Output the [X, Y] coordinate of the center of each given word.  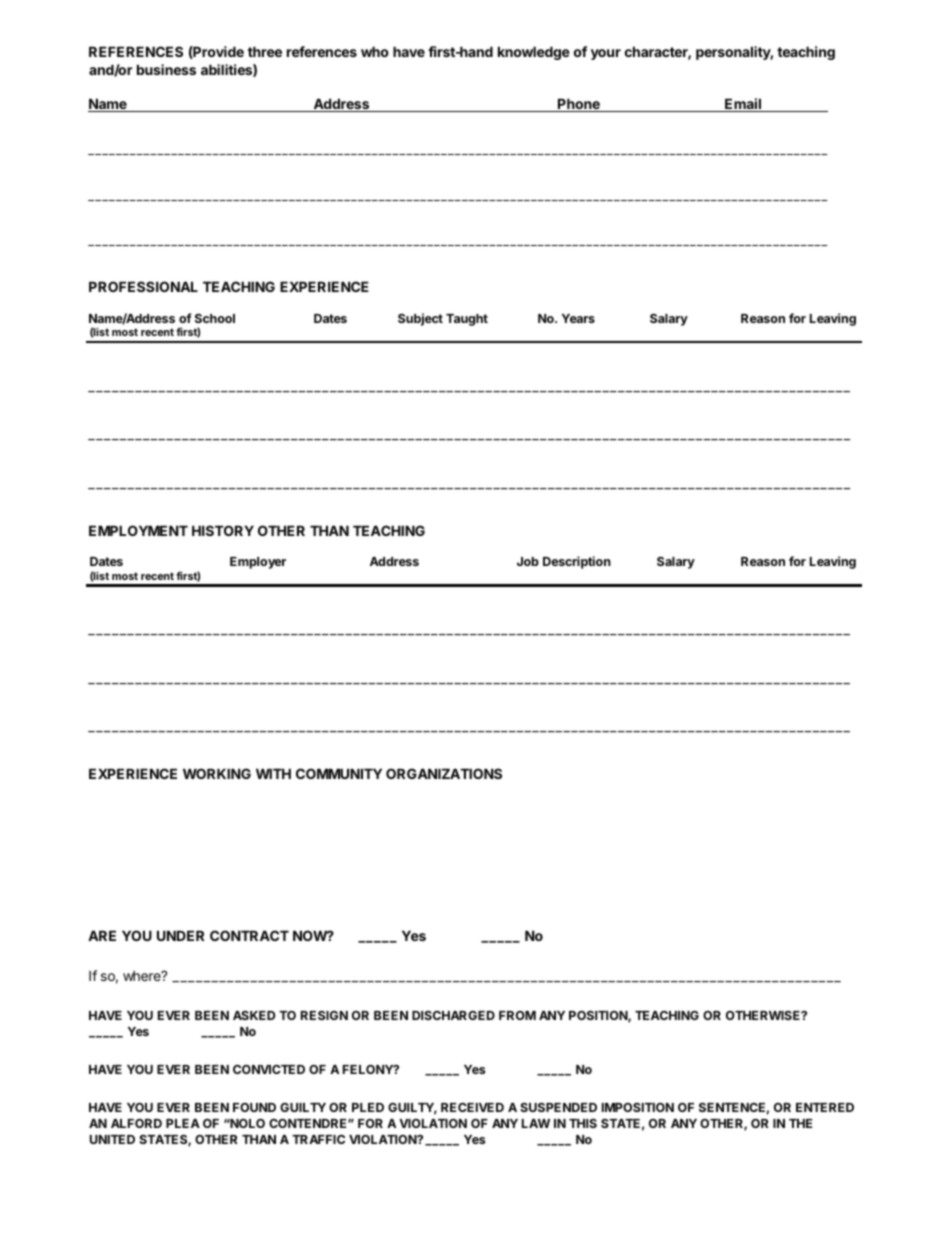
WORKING [217, 773]
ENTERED [825, 1107]
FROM [517, 1015]
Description [577, 562]
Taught [467, 320]
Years [578, 318]
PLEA [183, 1123]
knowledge [534, 53]
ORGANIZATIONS [444, 773]
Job [528, 561]
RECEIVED [472, 1107]
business [166, 69]
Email [743, 105]
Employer [258, 563]
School [215, 318]
